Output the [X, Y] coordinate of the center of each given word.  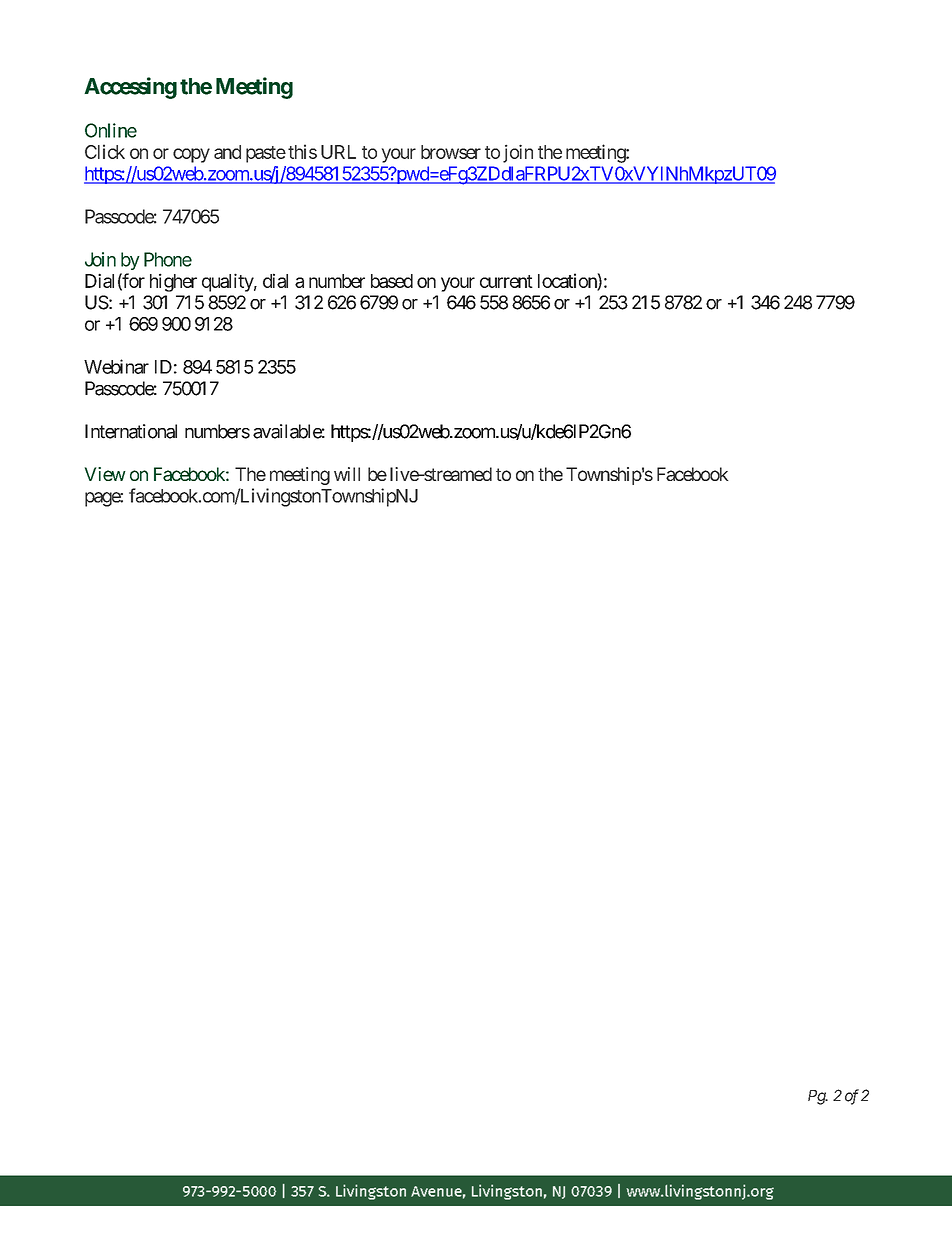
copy [191, 155]
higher [173, 282]
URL [338, 152]
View [105, 474]
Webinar [116, 366]
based [392, 281]
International [131, 431]
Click [105, 151]
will [347, 474]
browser [451, 152]
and [227, 152]
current [506, 281]
